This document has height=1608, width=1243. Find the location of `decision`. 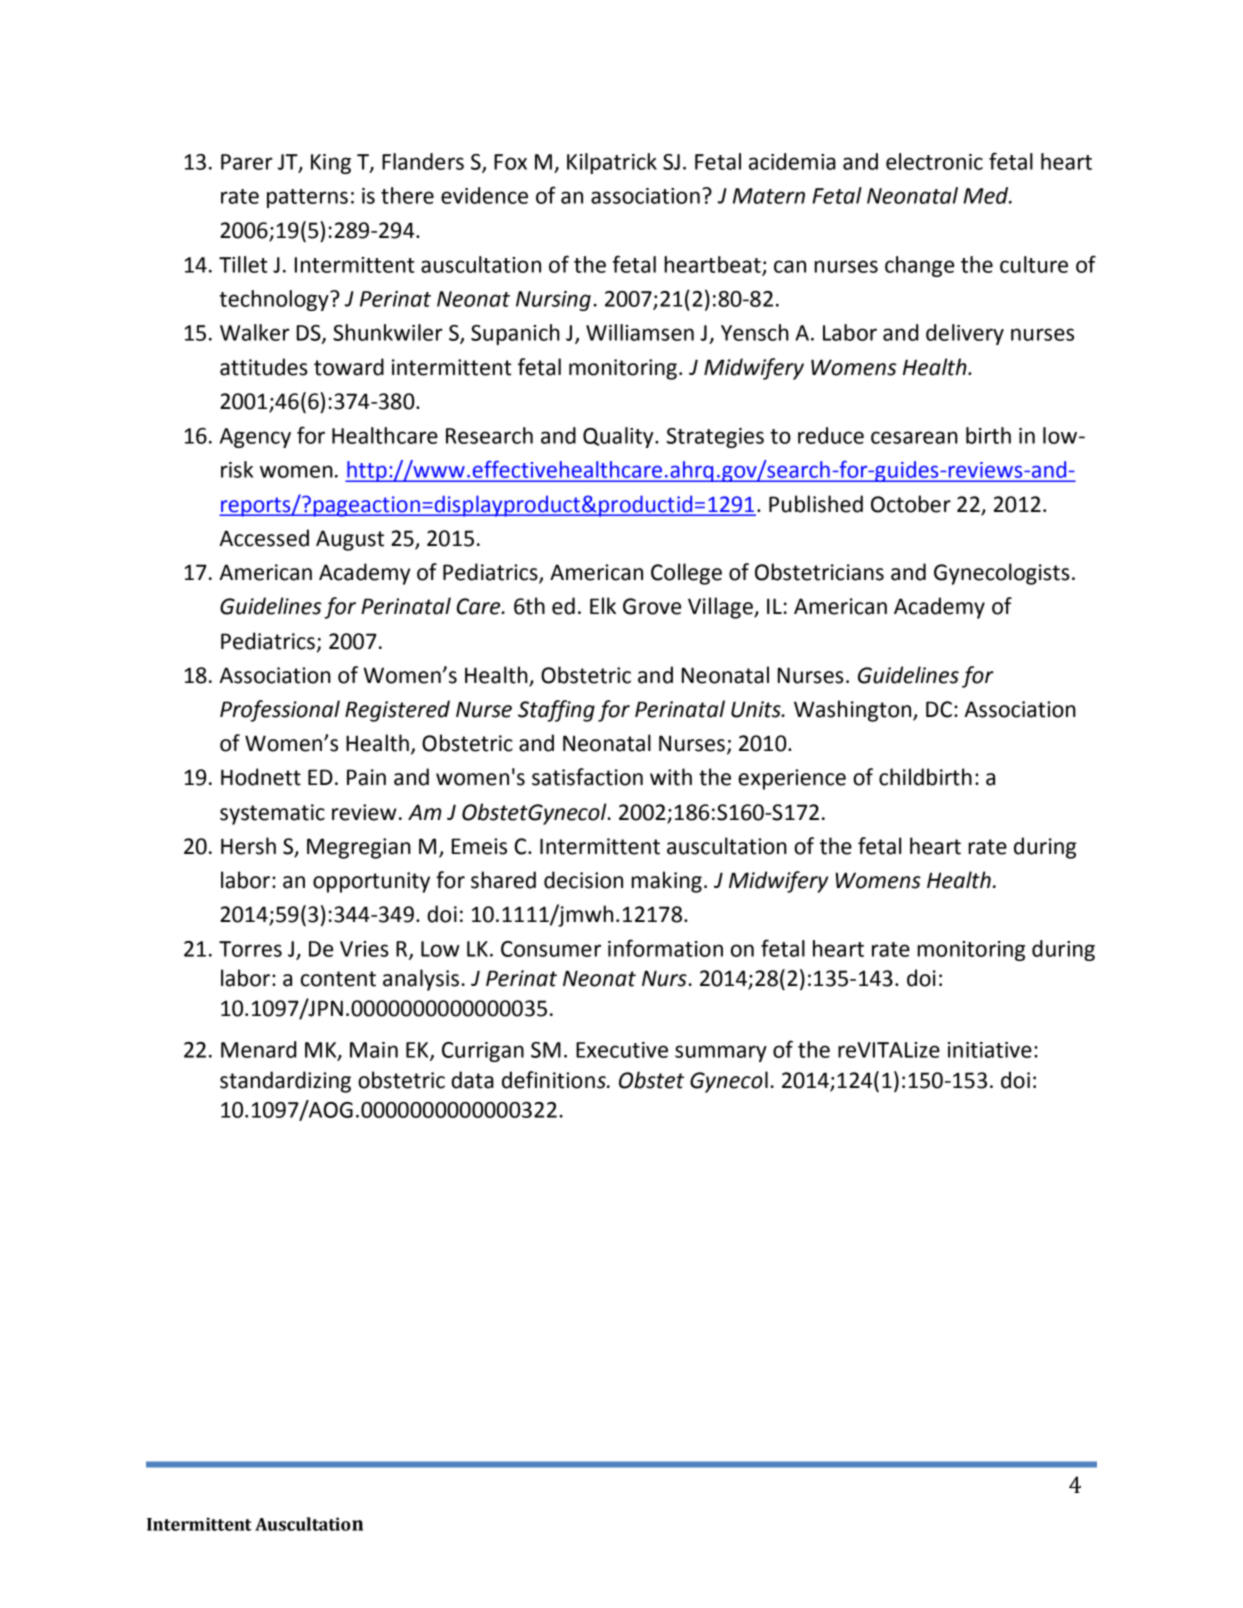

decision is located at coordinates (583, 880).
